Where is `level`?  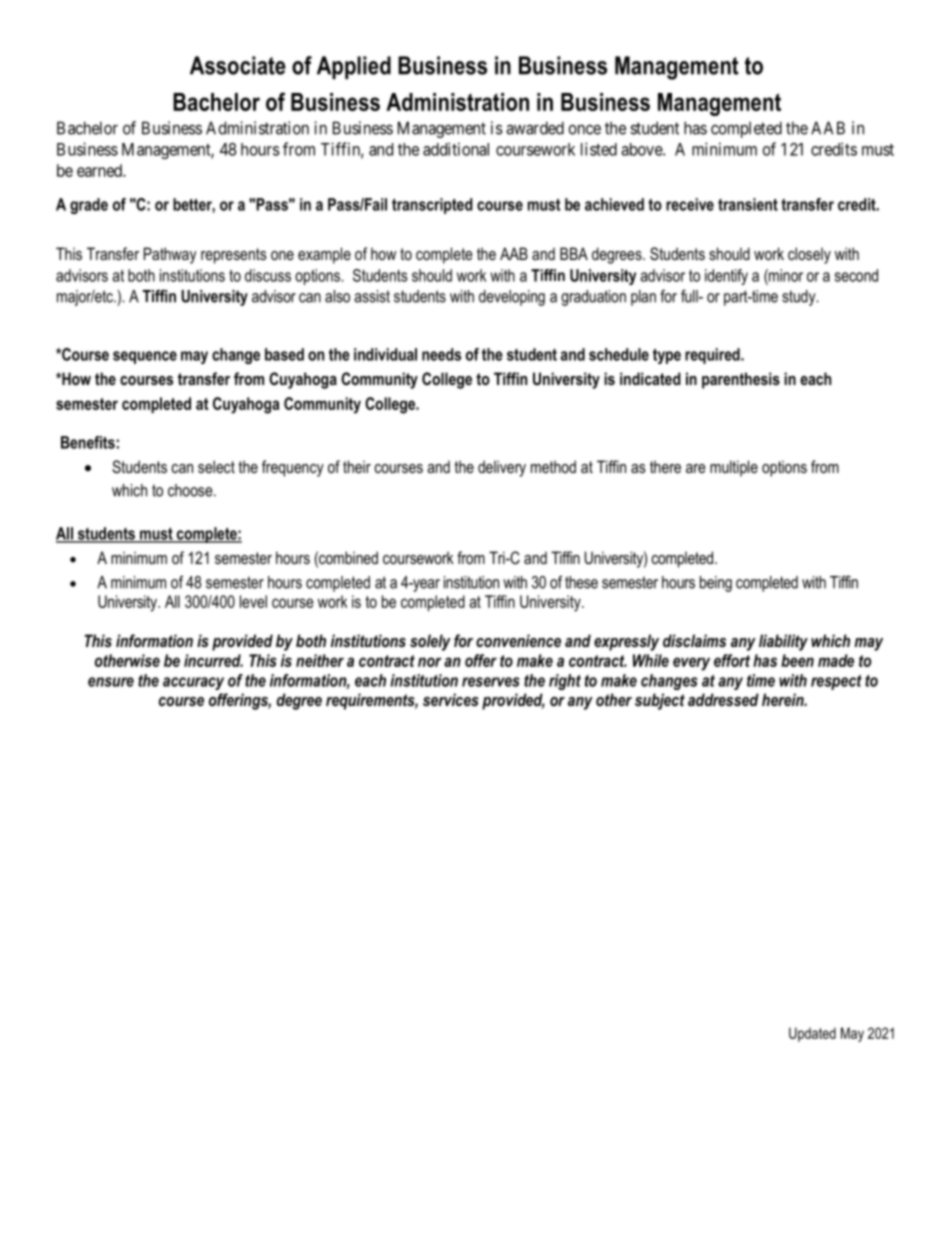
level is located at coordinates (253, 601).
